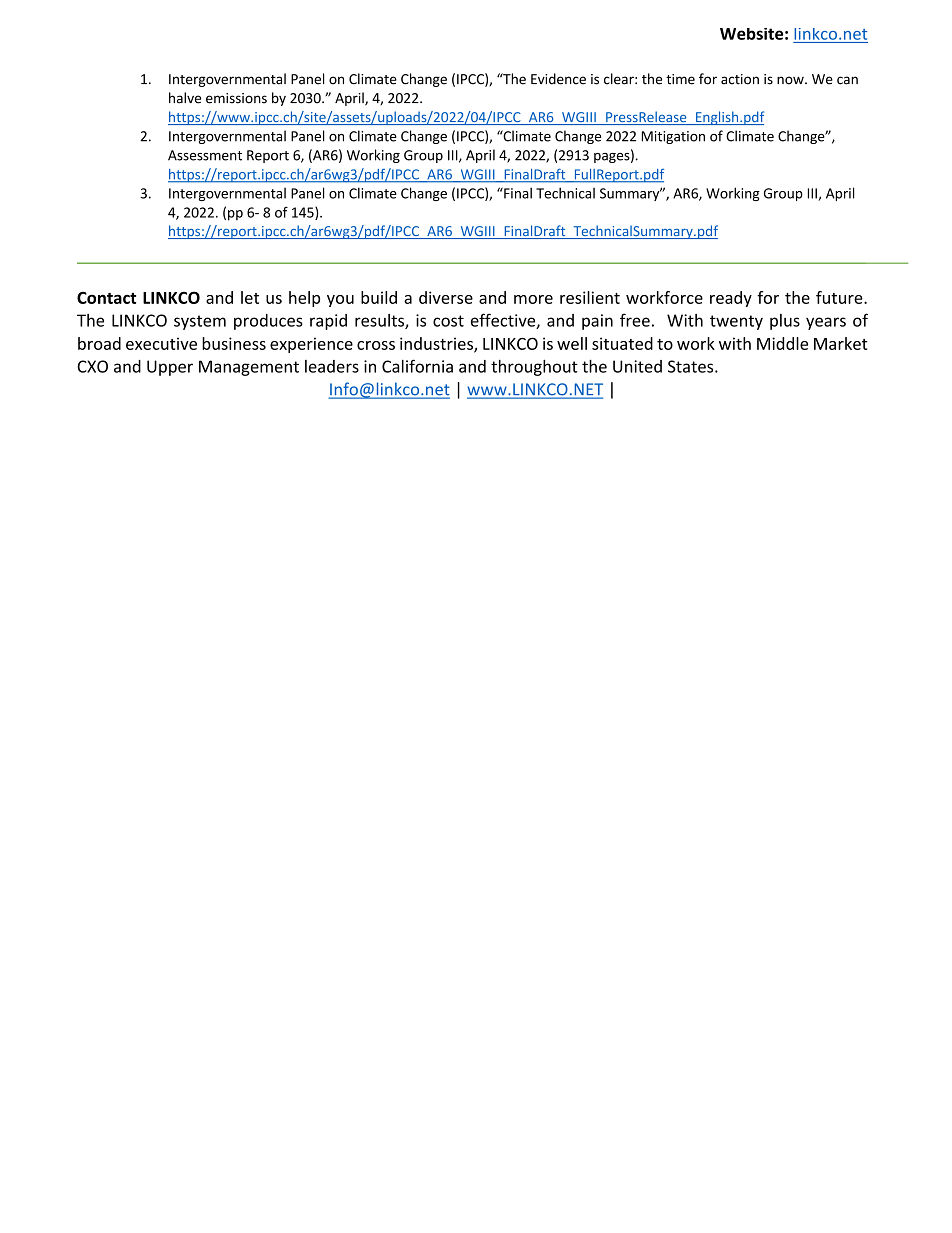  I want to click on halve, so click(185, 98).
